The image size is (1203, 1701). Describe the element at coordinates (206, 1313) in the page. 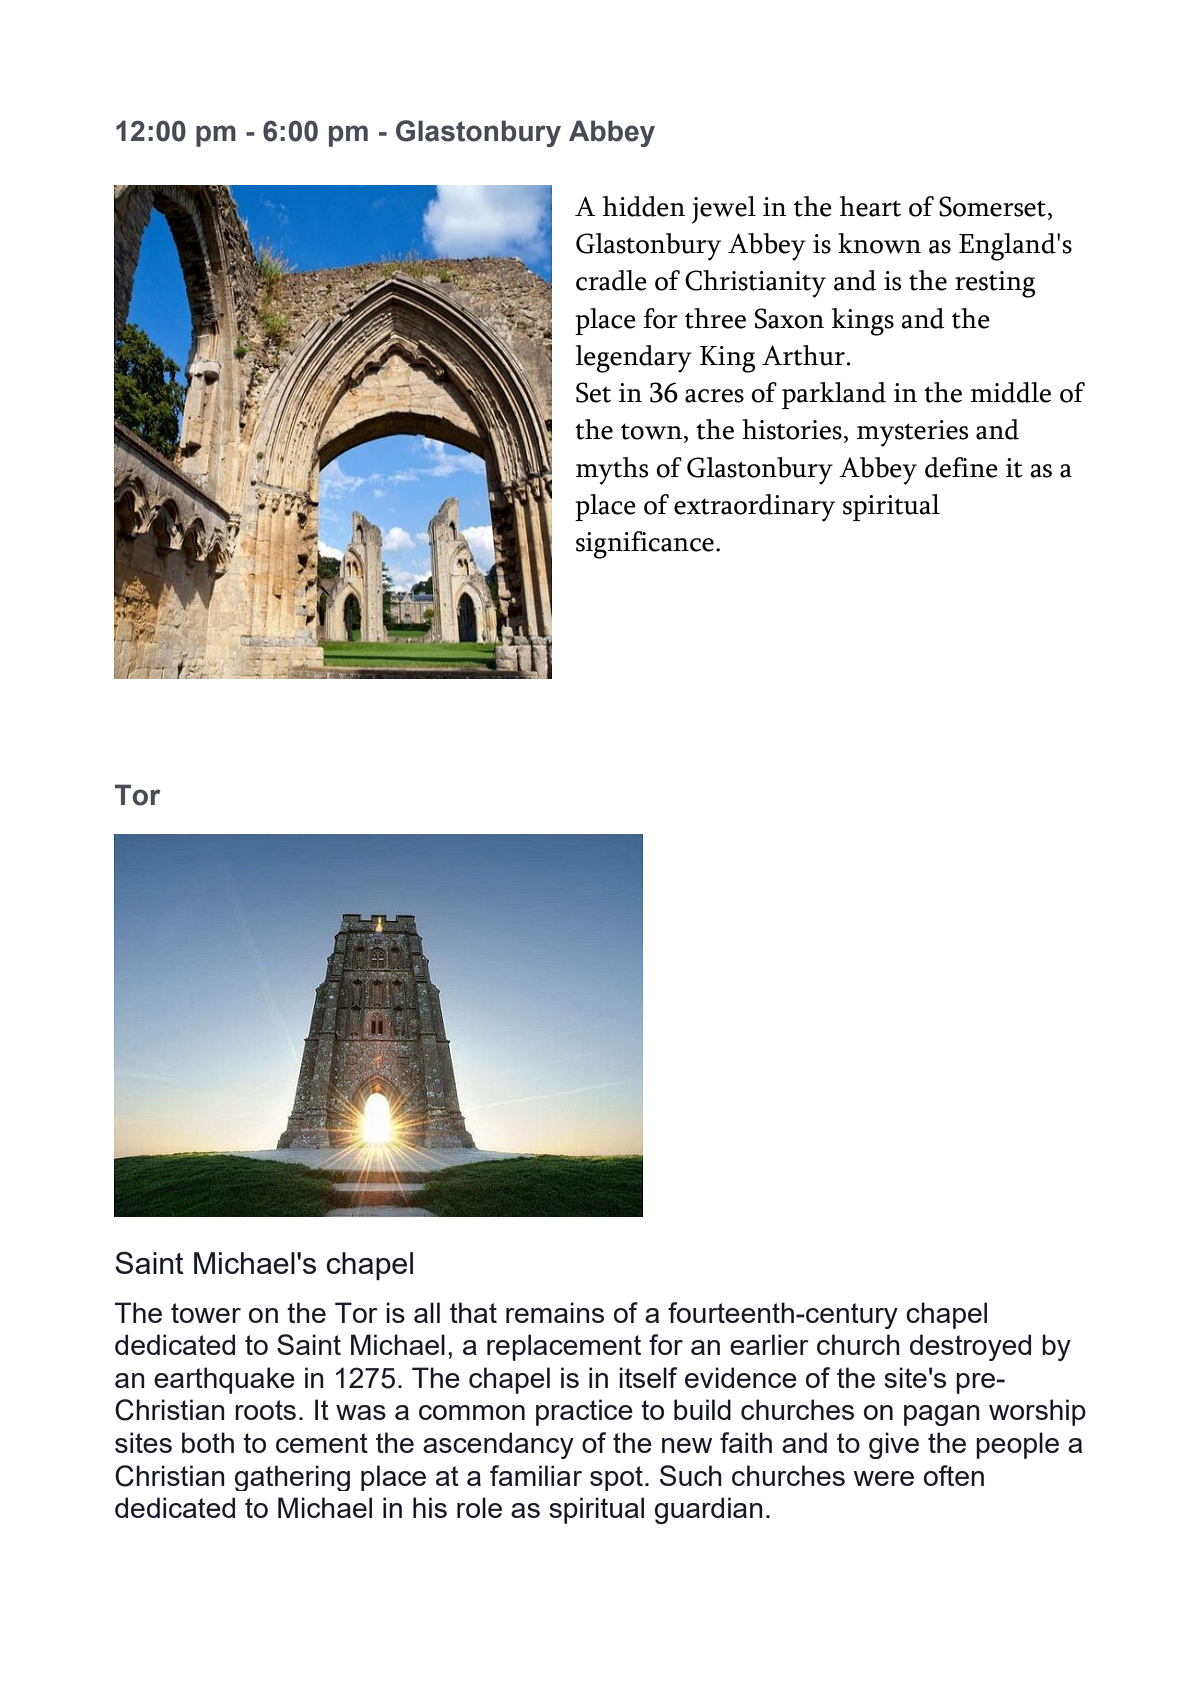

I see `tower` at that location.
